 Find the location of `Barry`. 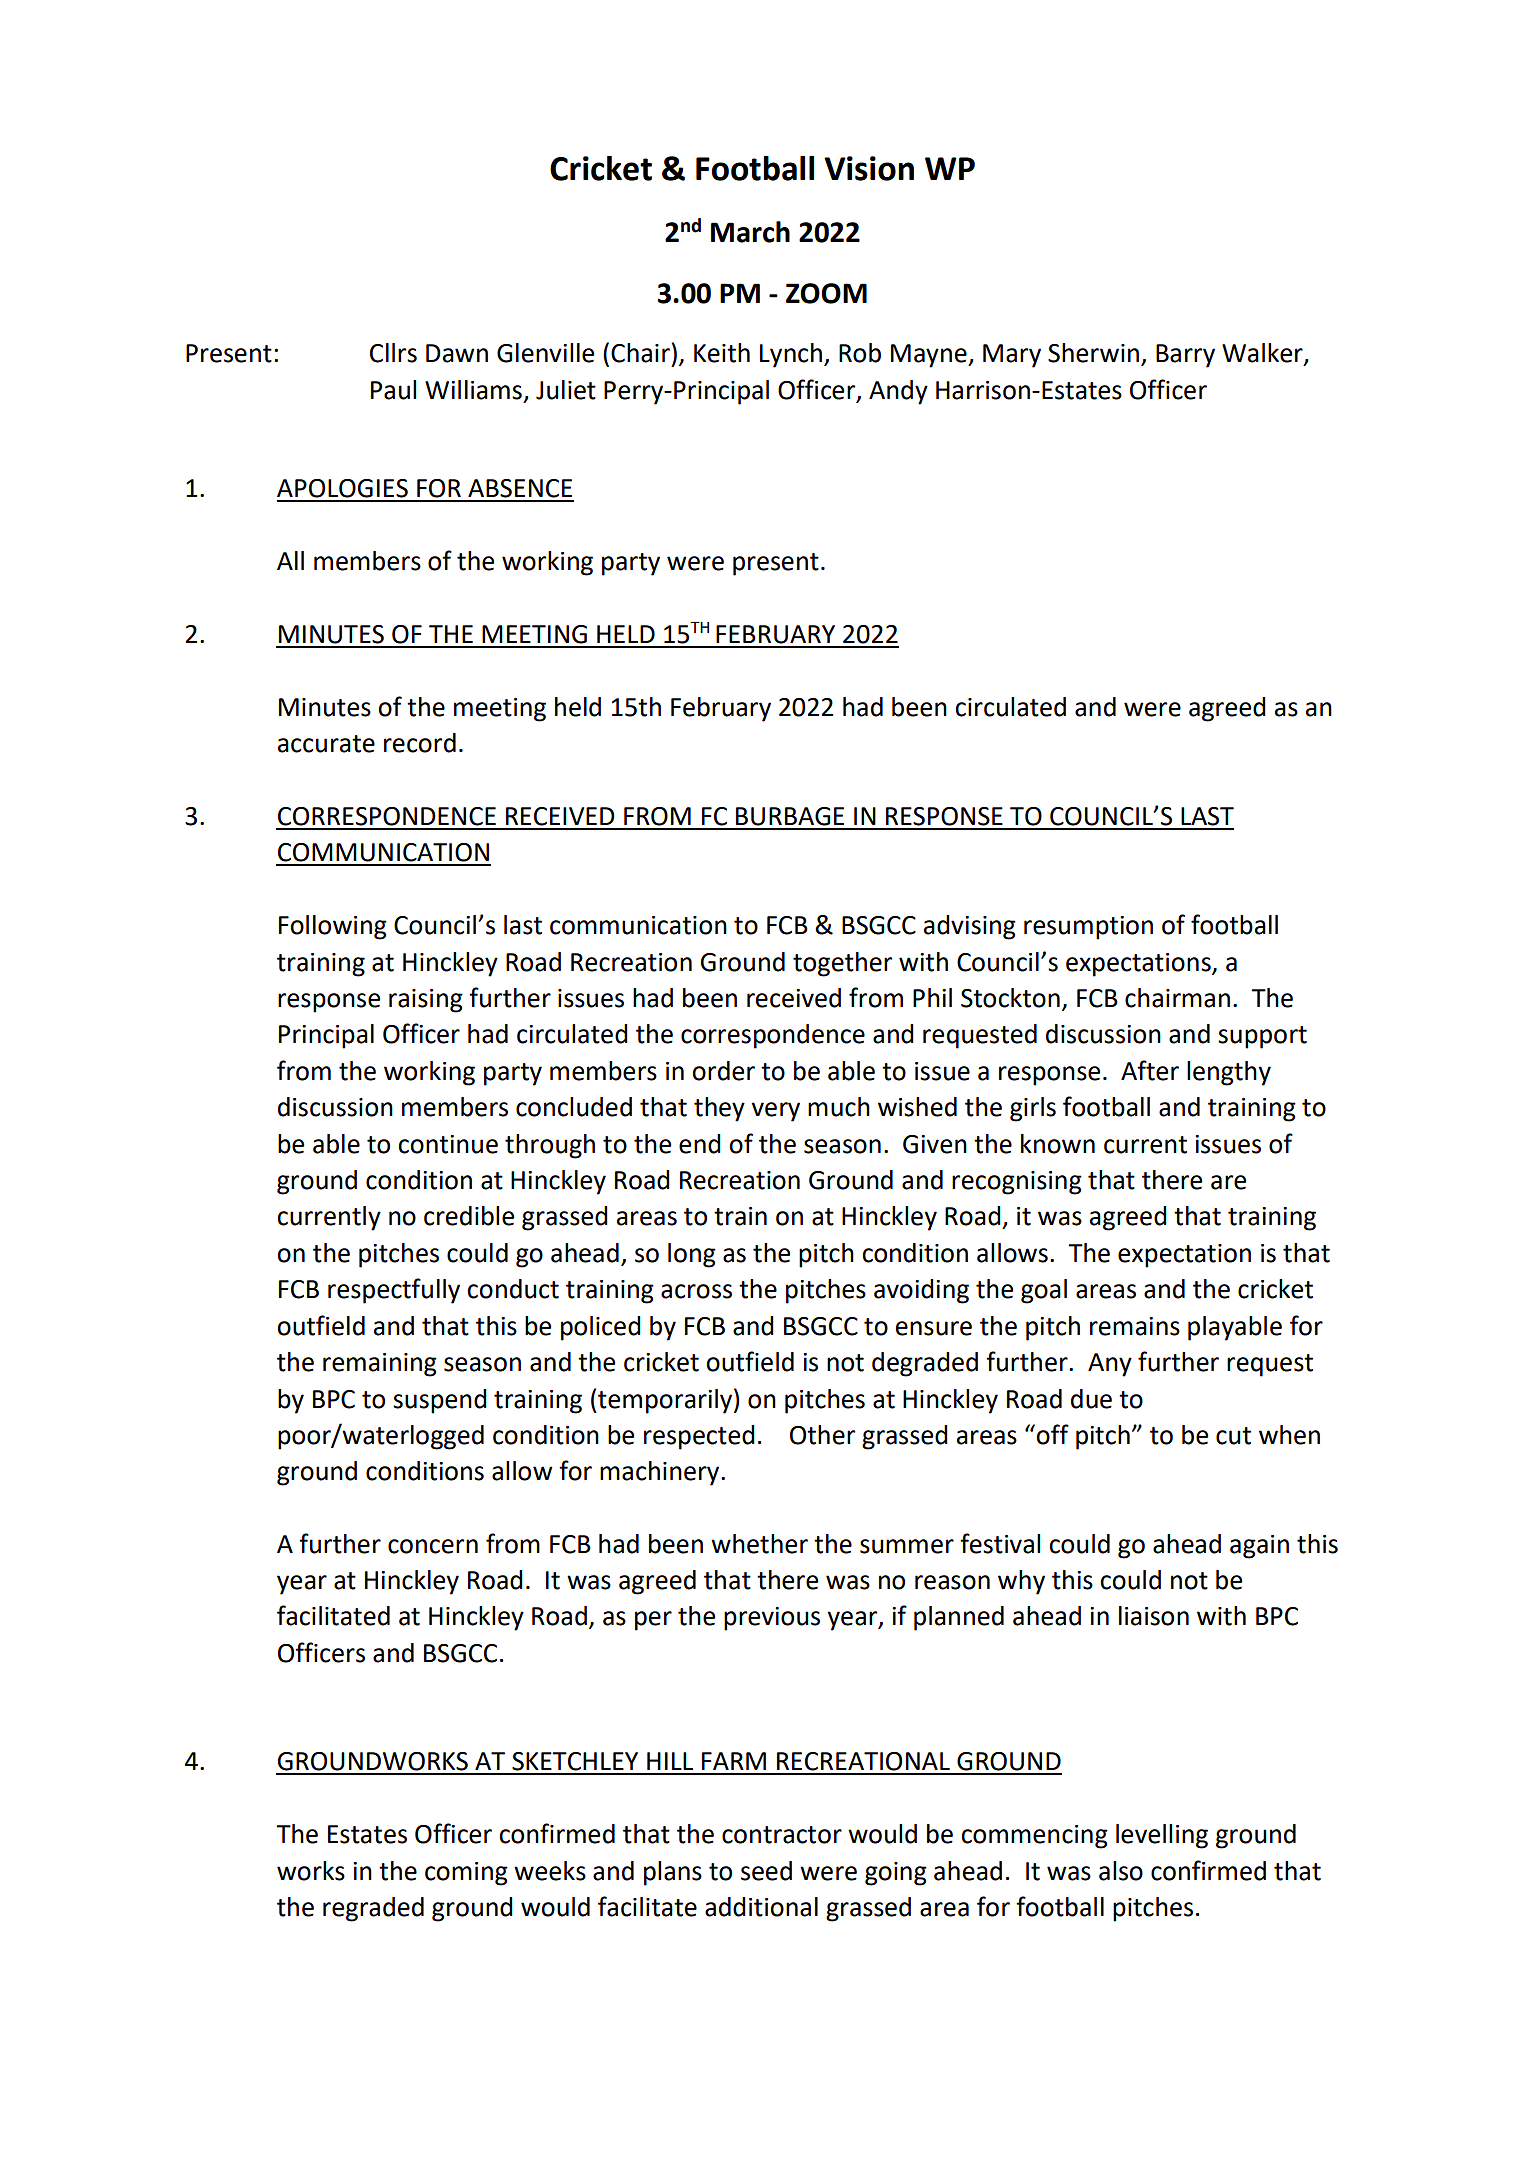

Barry is located at coordinates (1185, 356).
